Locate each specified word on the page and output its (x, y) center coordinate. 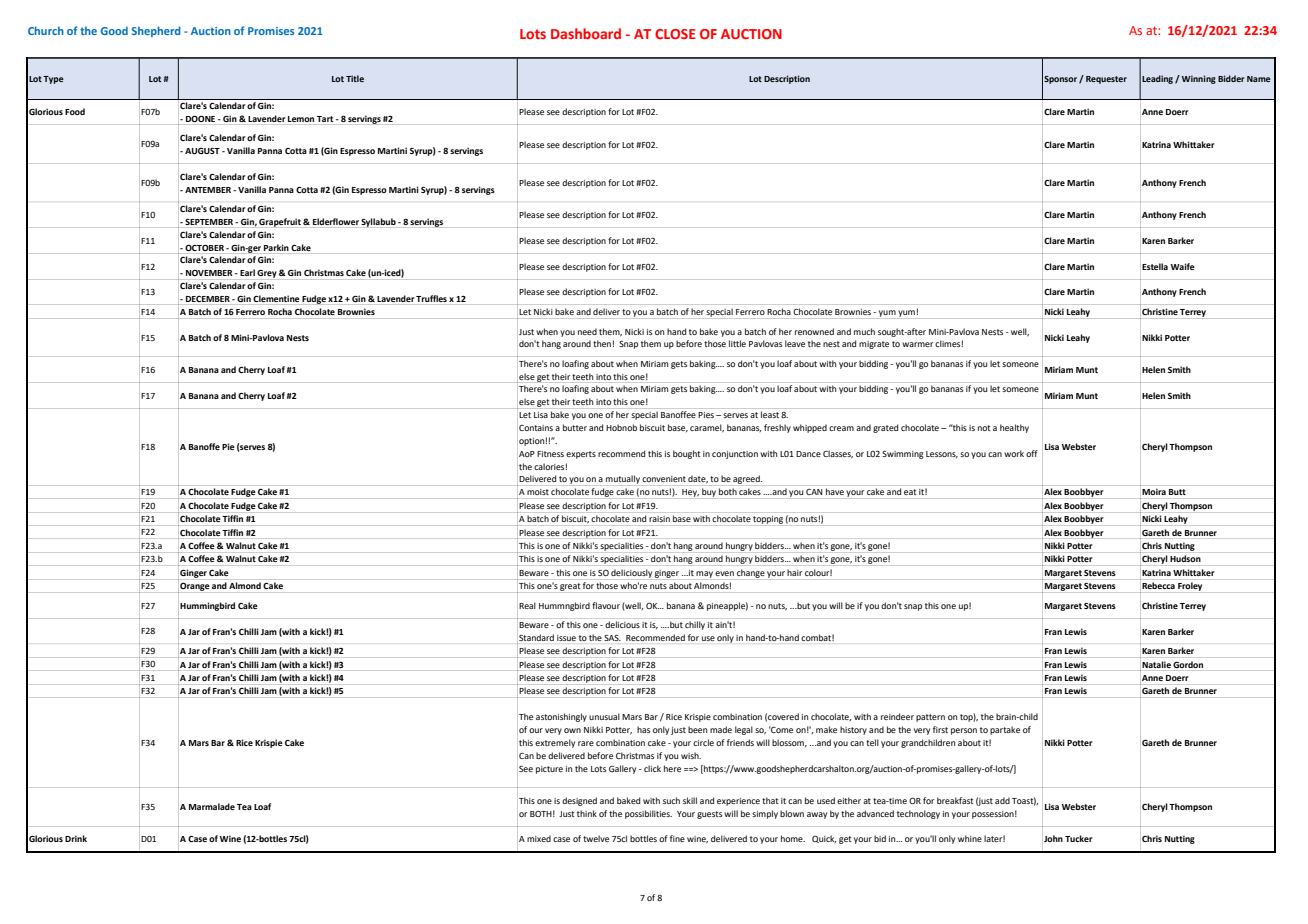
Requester (1106, 80)
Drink (76, 838)
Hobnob (621, 427)
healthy (1014, 428)
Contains (536, 428)
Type (53, 80)
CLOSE (675, 34)
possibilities (648, 814)
